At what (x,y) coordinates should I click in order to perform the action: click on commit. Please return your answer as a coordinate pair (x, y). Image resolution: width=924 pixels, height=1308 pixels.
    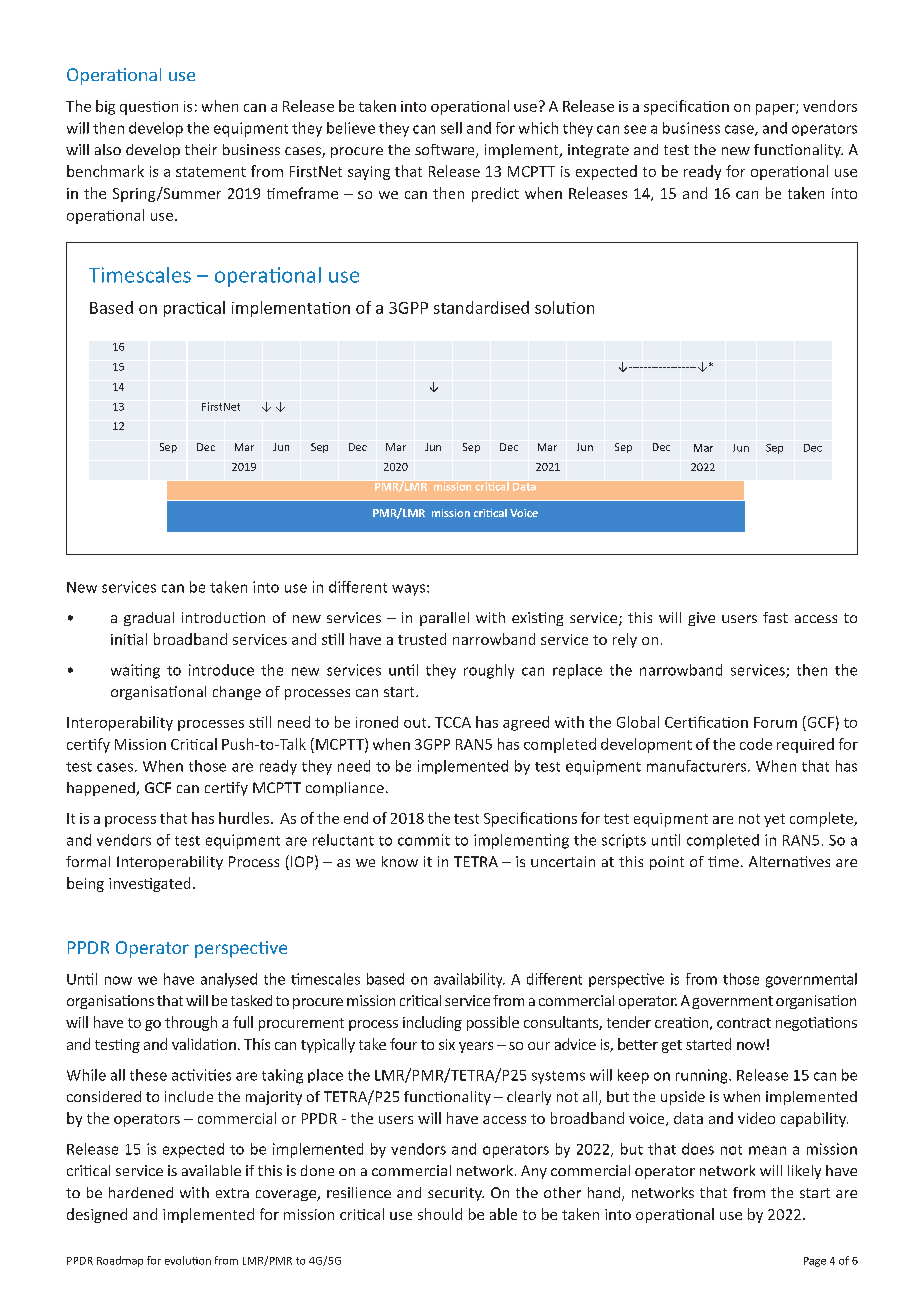
    Looking at the image, I should click on (424, 840).
